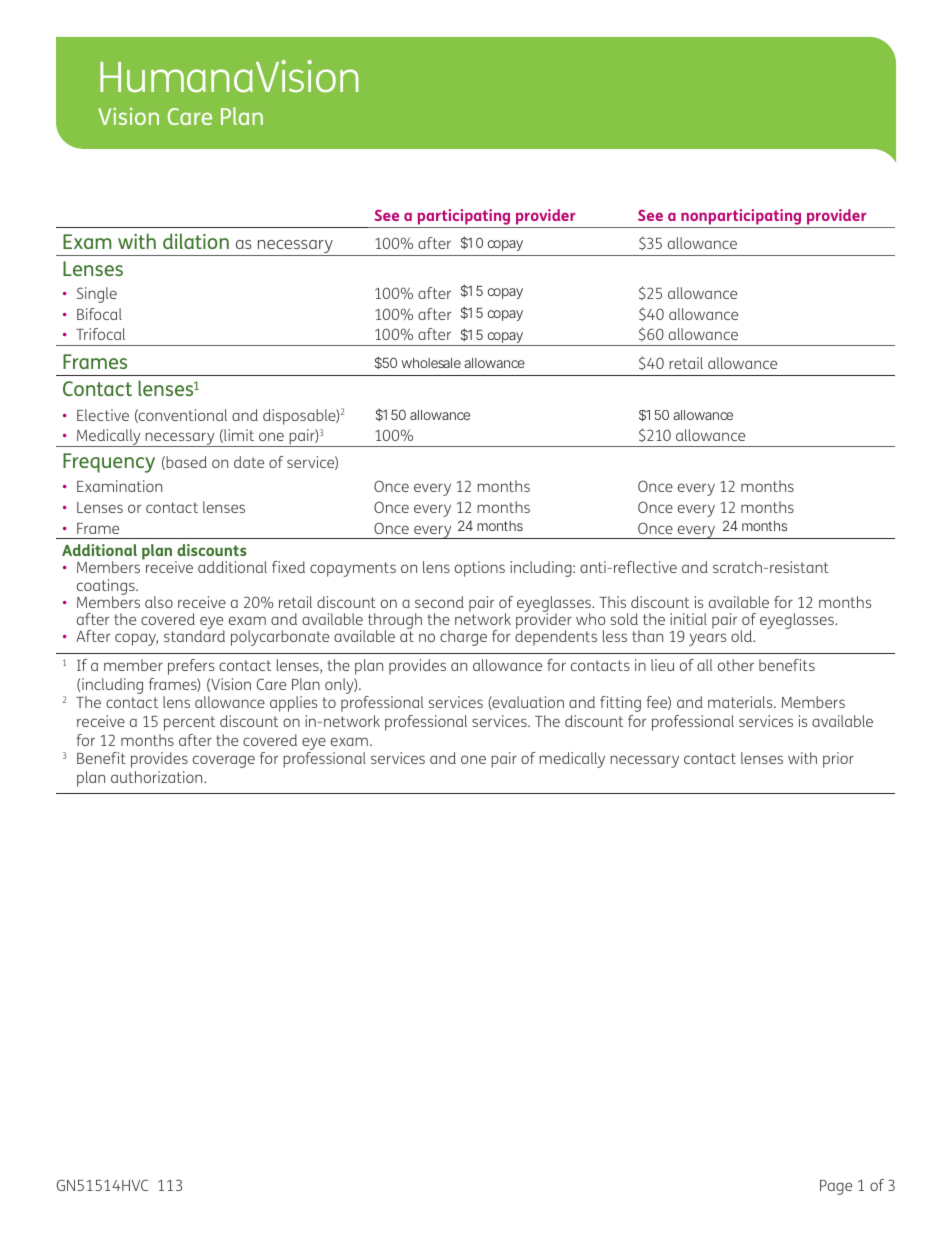 The width and height of the page is (952, 1233). Describe the element at coordinates (158, 777) in the page. I see `authorization` at that location.
